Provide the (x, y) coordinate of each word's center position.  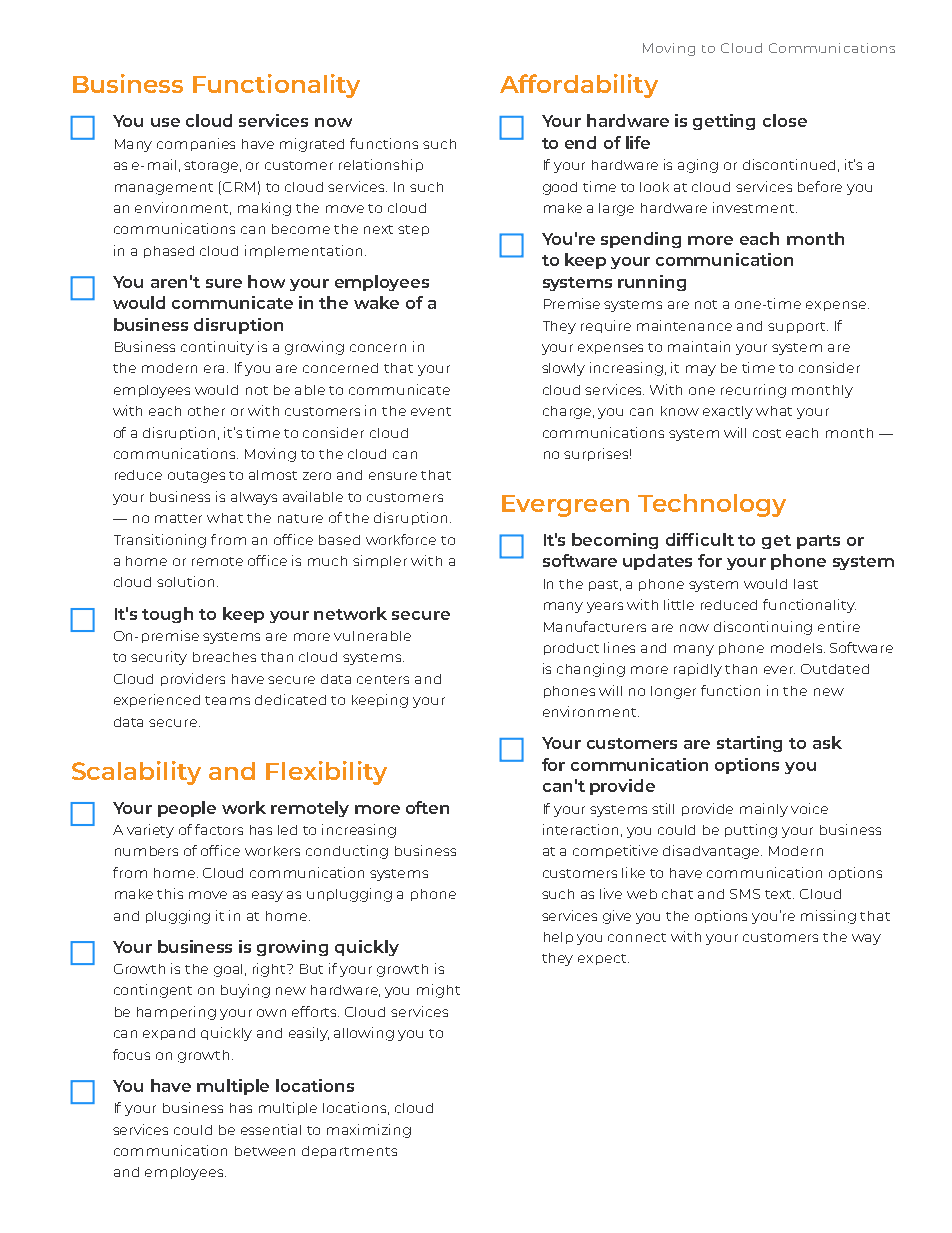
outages (196, 477)
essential (271, 1129)
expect (603, 959)
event (431, 411)
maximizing (369, 1131)
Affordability (579, 86)
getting (724, 122)
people (187, 809)
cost (767, 433)
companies (196, 144)
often (427, 807)
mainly (764, 810)
